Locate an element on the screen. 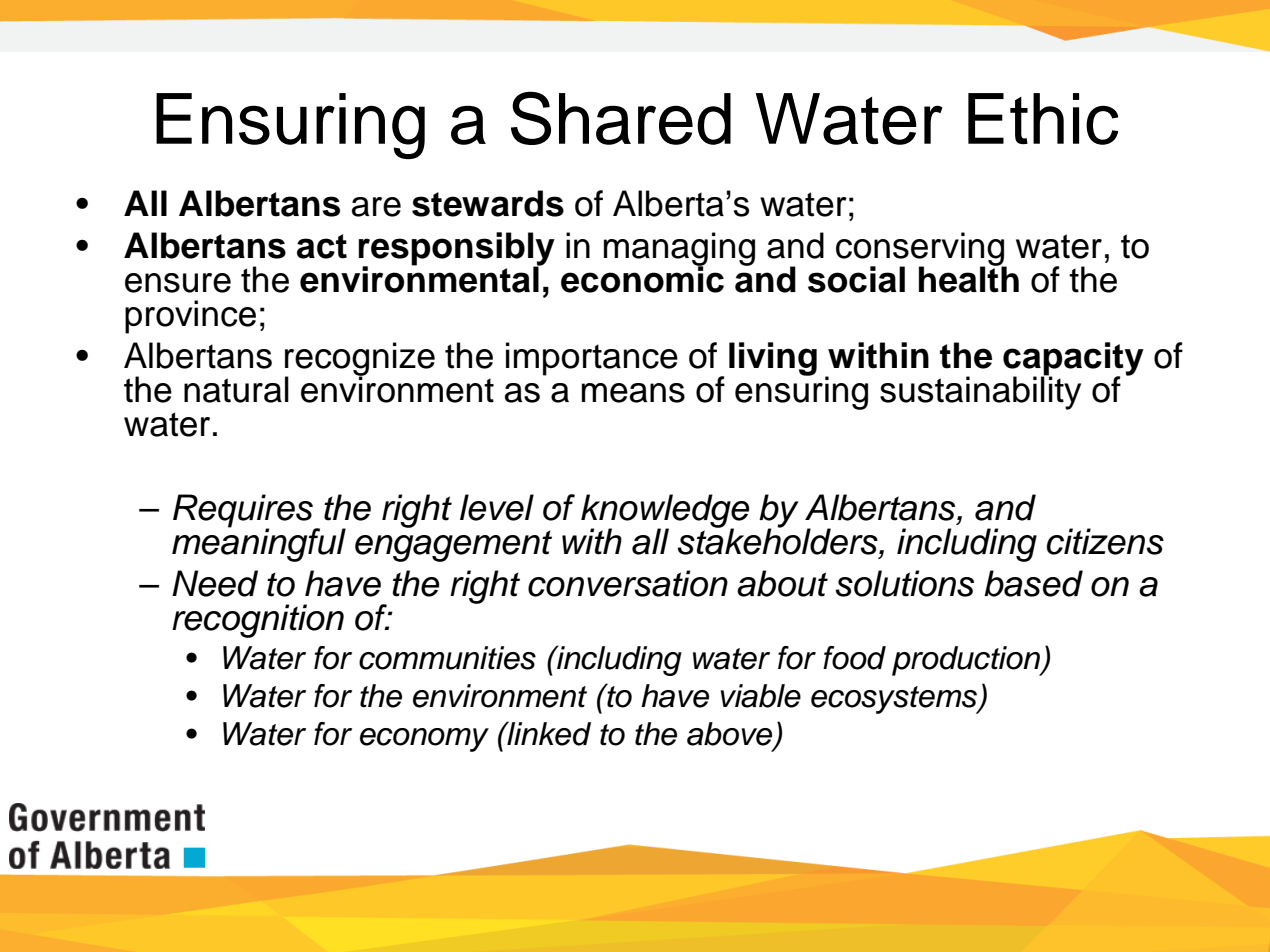 The image size is (1270, 952). economy is located at coordinates (424, 740).
